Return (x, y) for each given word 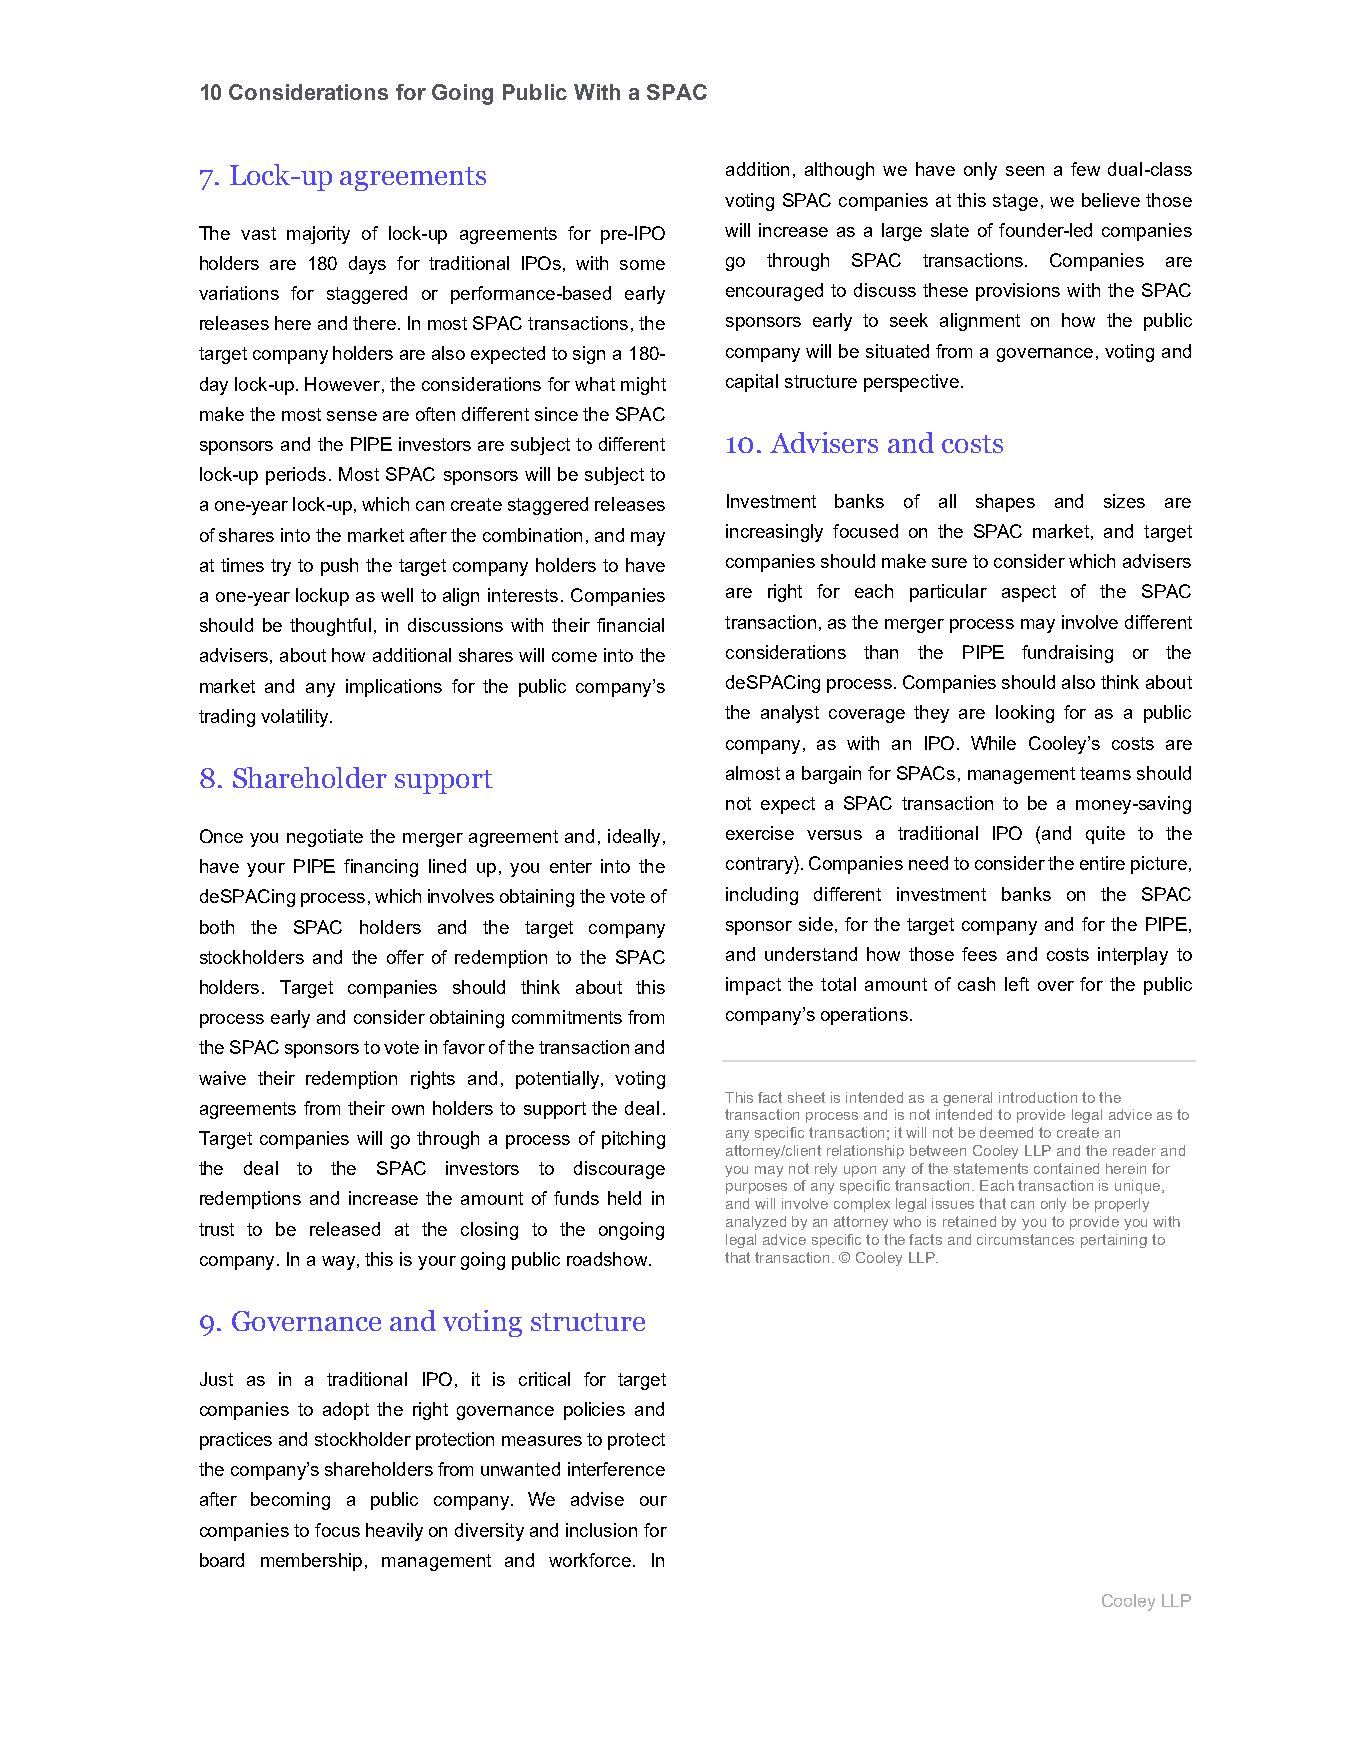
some (642, 265)
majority (318, 235)
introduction (1038, 1097)
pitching (633, 1140)
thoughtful (330, 627)
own (408, 1110)
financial (630, 625)
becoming (290, 1501)
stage (1015, 202)
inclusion (601, 1530)
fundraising (1067, 654)
